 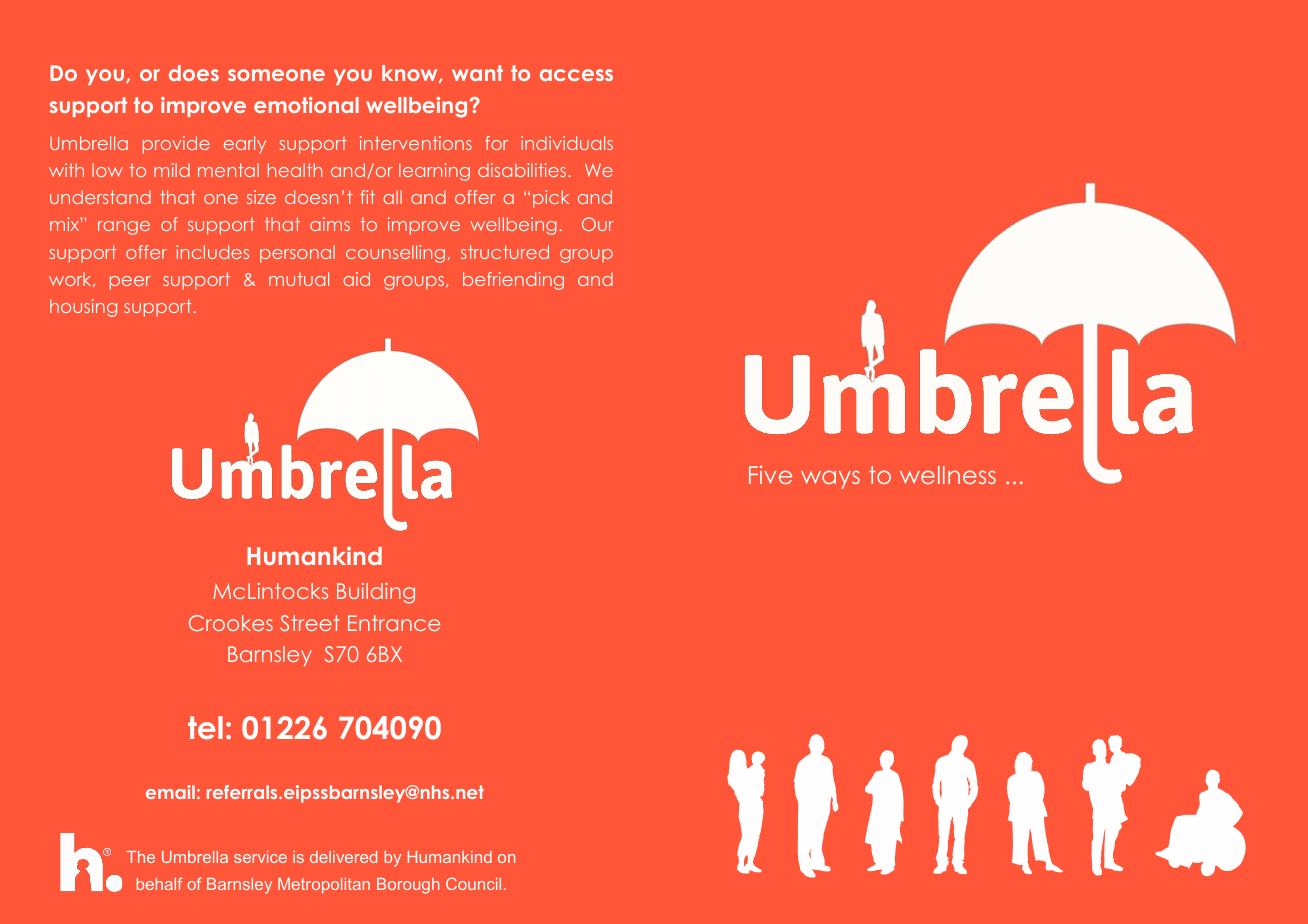 I want to click on housing, so click(x=83, y=308).
